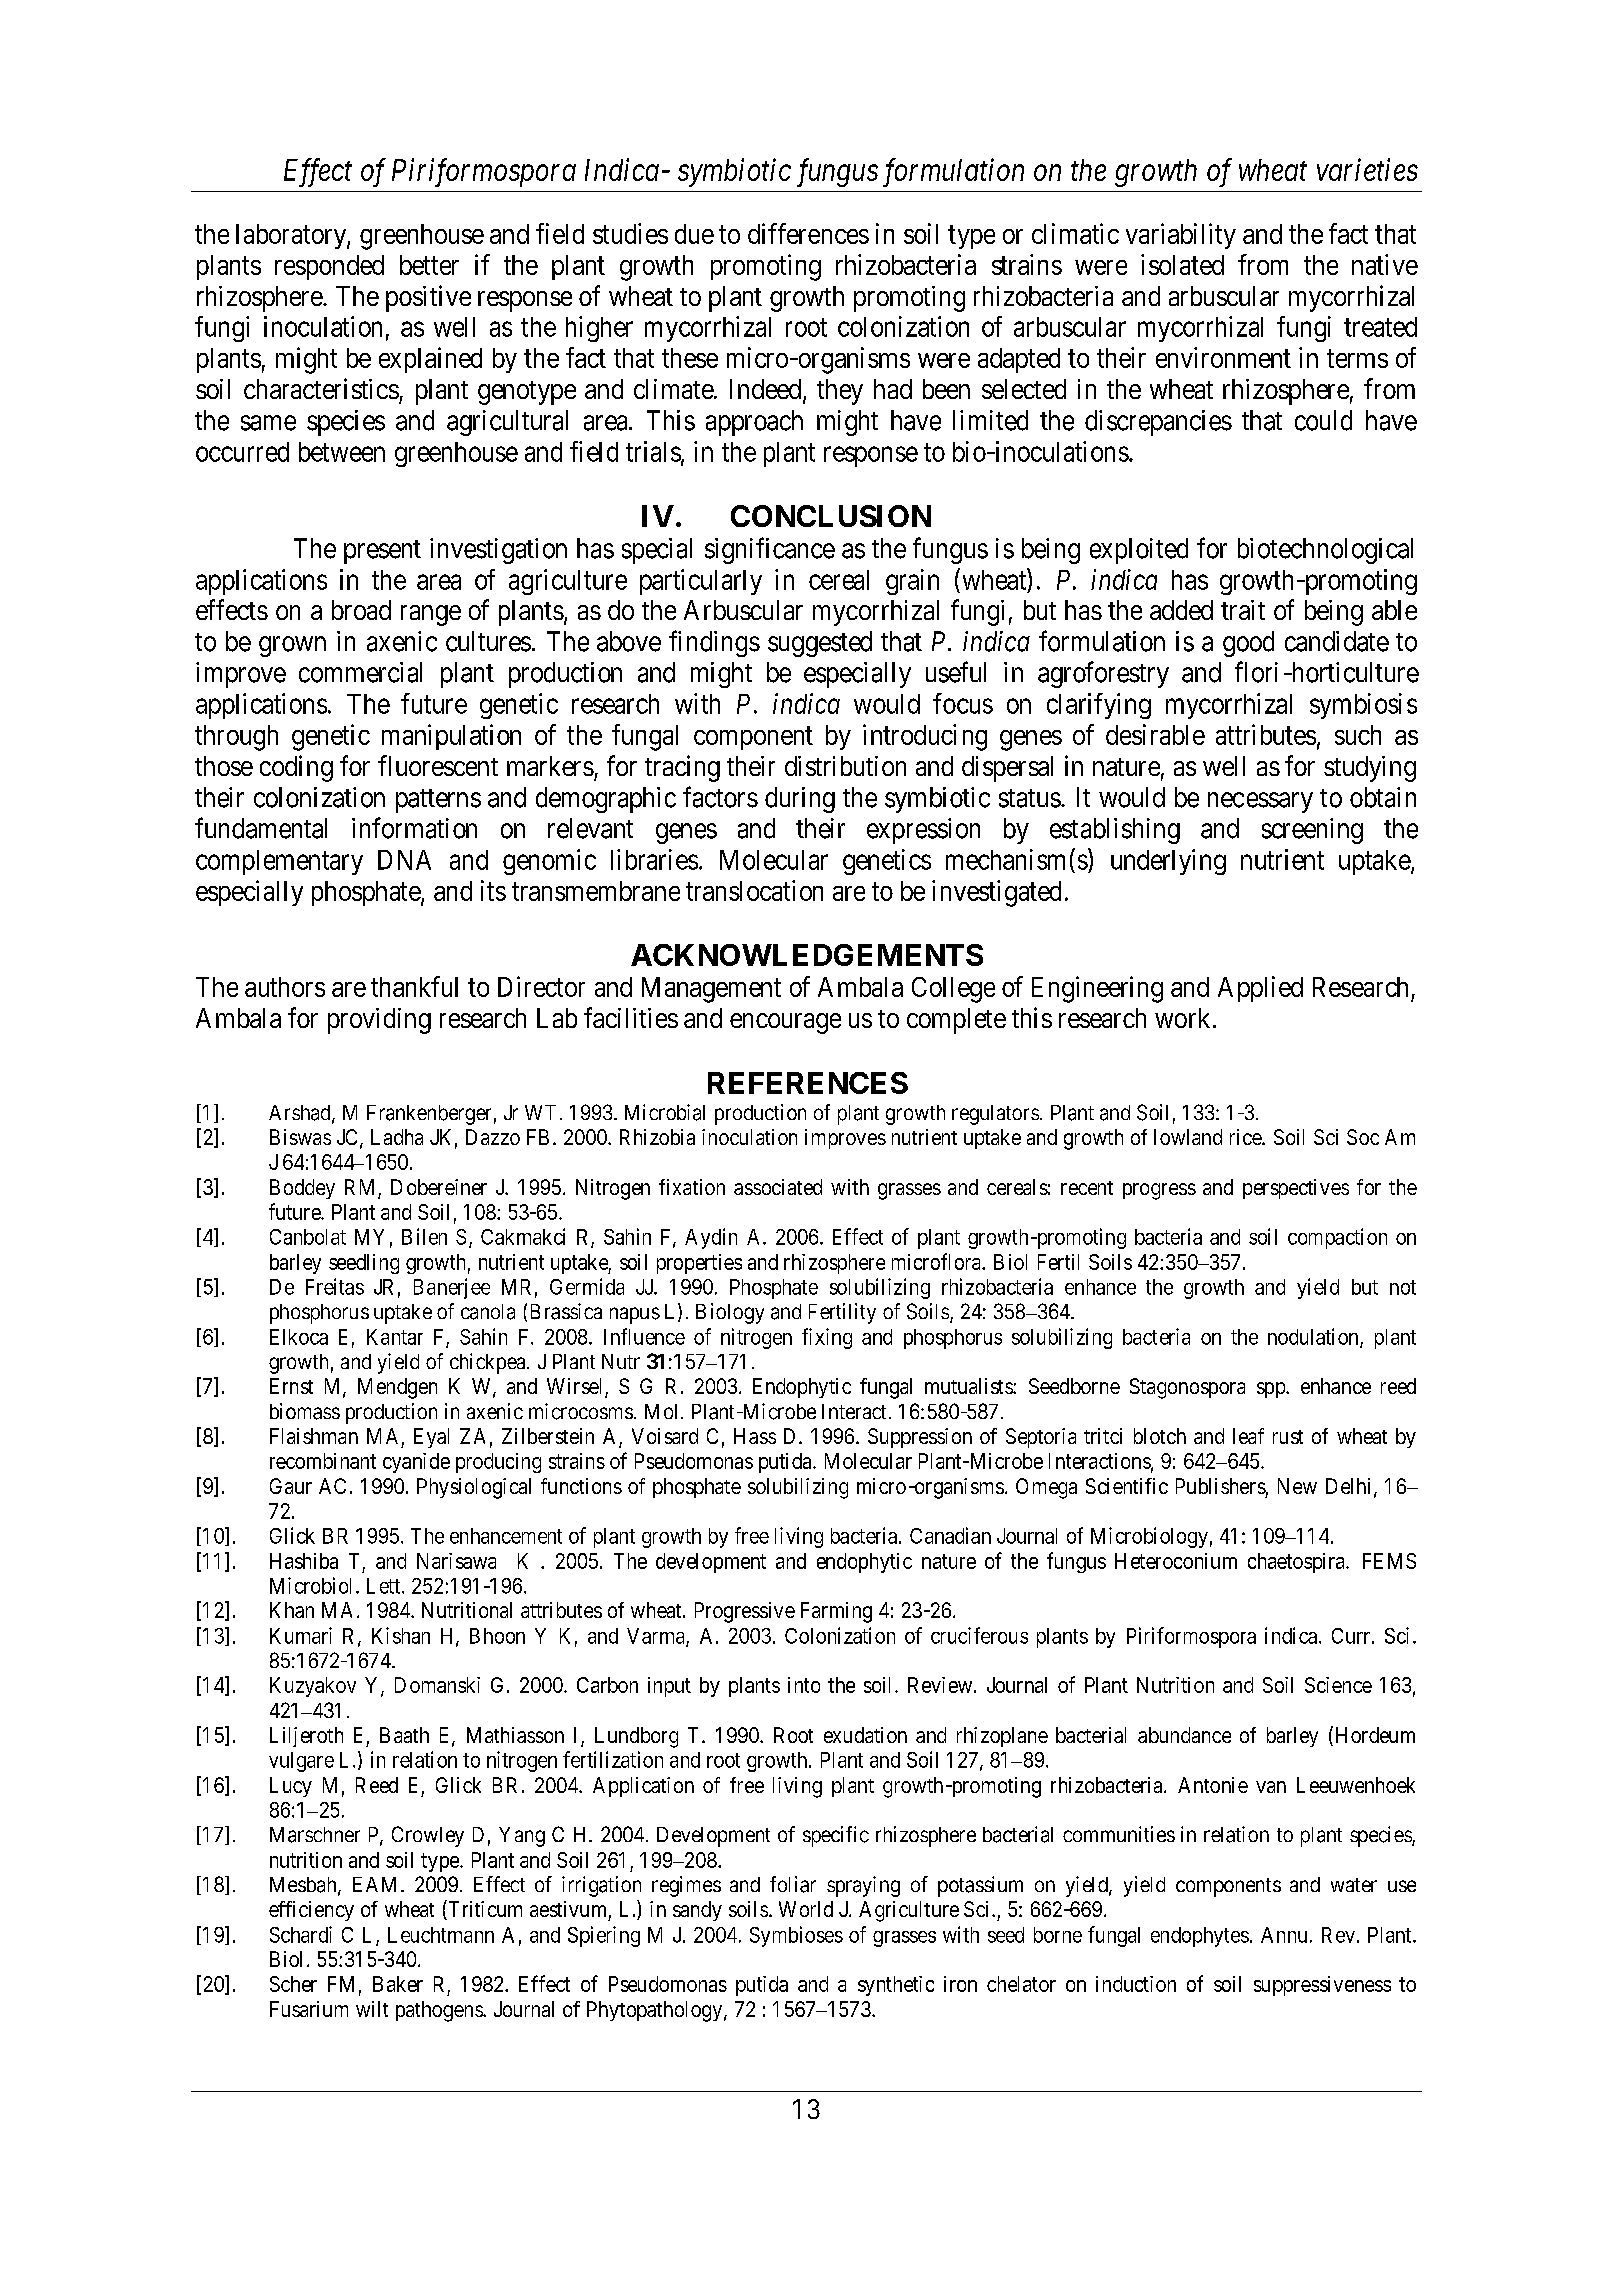 Image resolution: width=1612 pixels, height=2279 pixels. What do you see at coordinates (329, 267) in the screenshot?
I see `responded` at bounding box center [329, 267].
